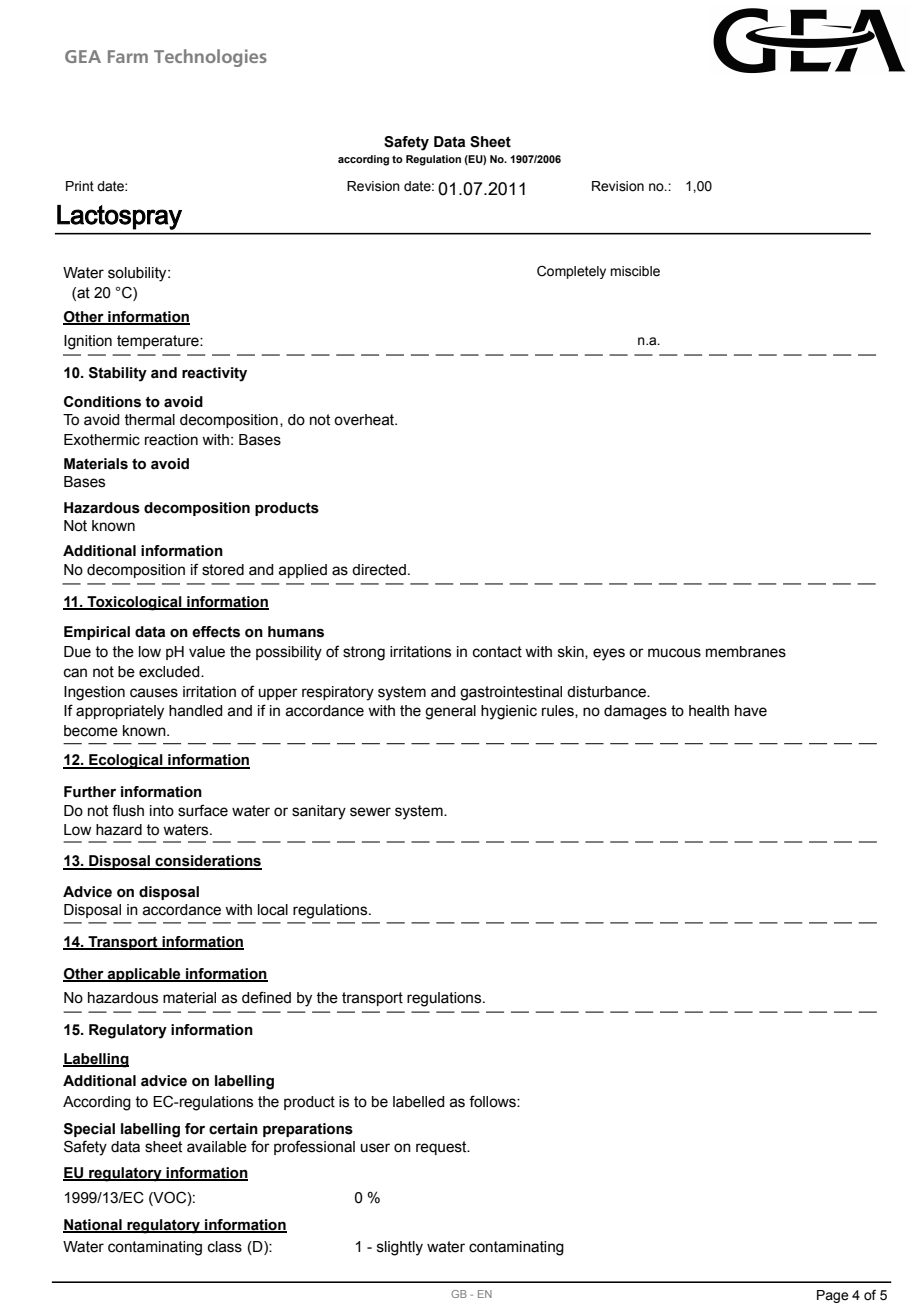 The width and height of the screenshot is (924, 1307). What do you see at coordinates (128, 56) in the screenshot?
I see `Farm` at bounding box center [128, 56].
